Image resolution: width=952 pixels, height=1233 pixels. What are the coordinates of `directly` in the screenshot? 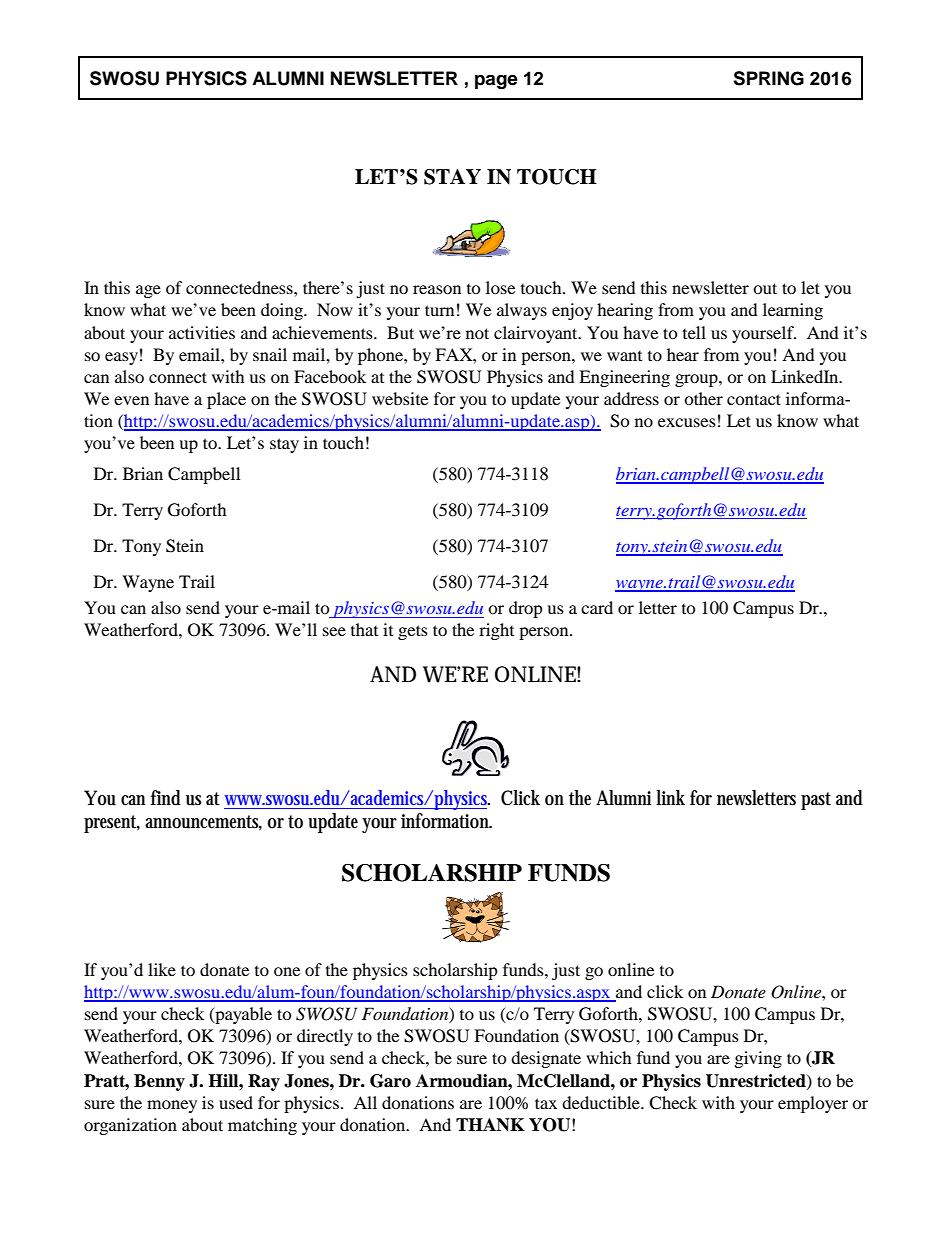 It's located at (325, 1037).
